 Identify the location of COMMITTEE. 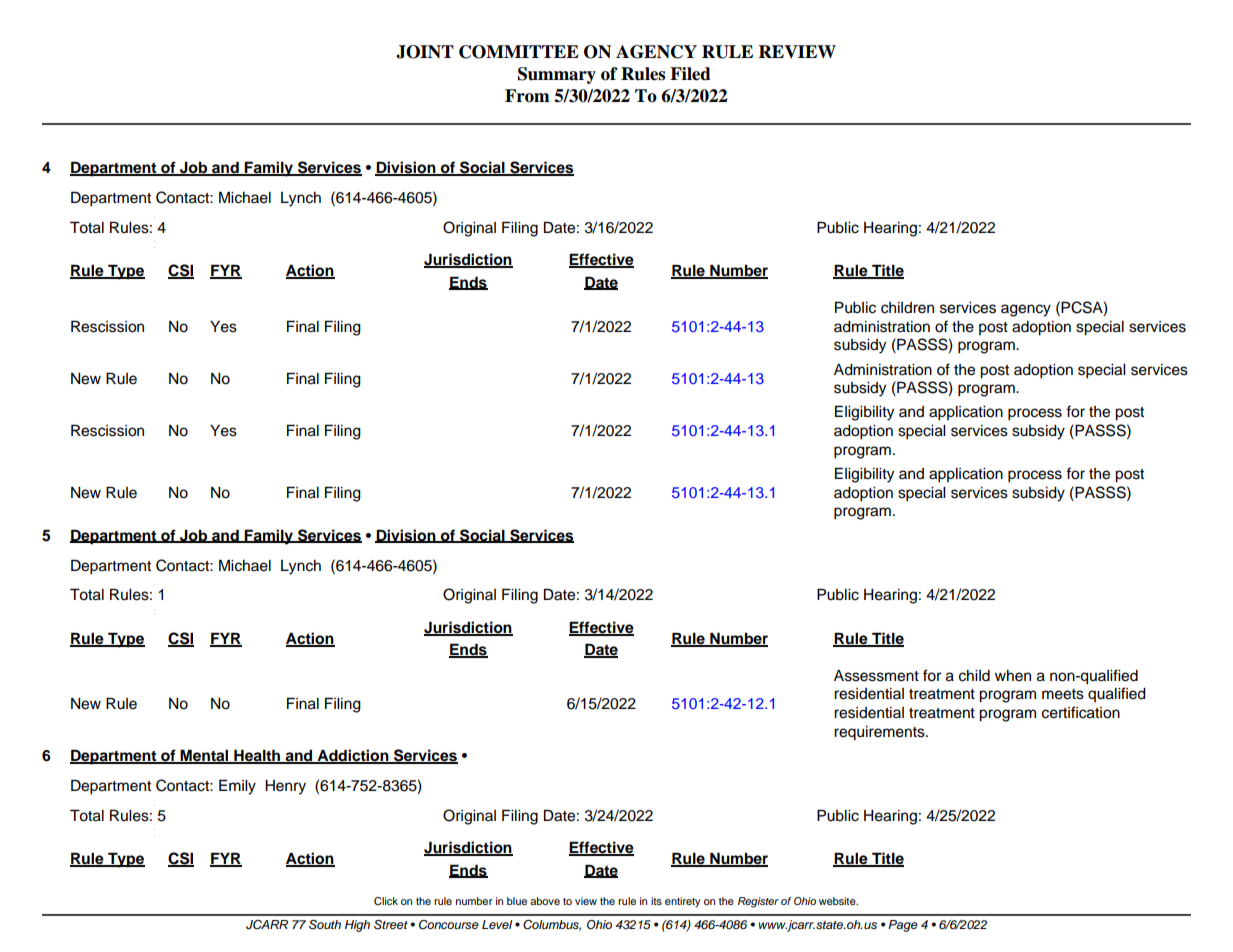
(519, 52).
